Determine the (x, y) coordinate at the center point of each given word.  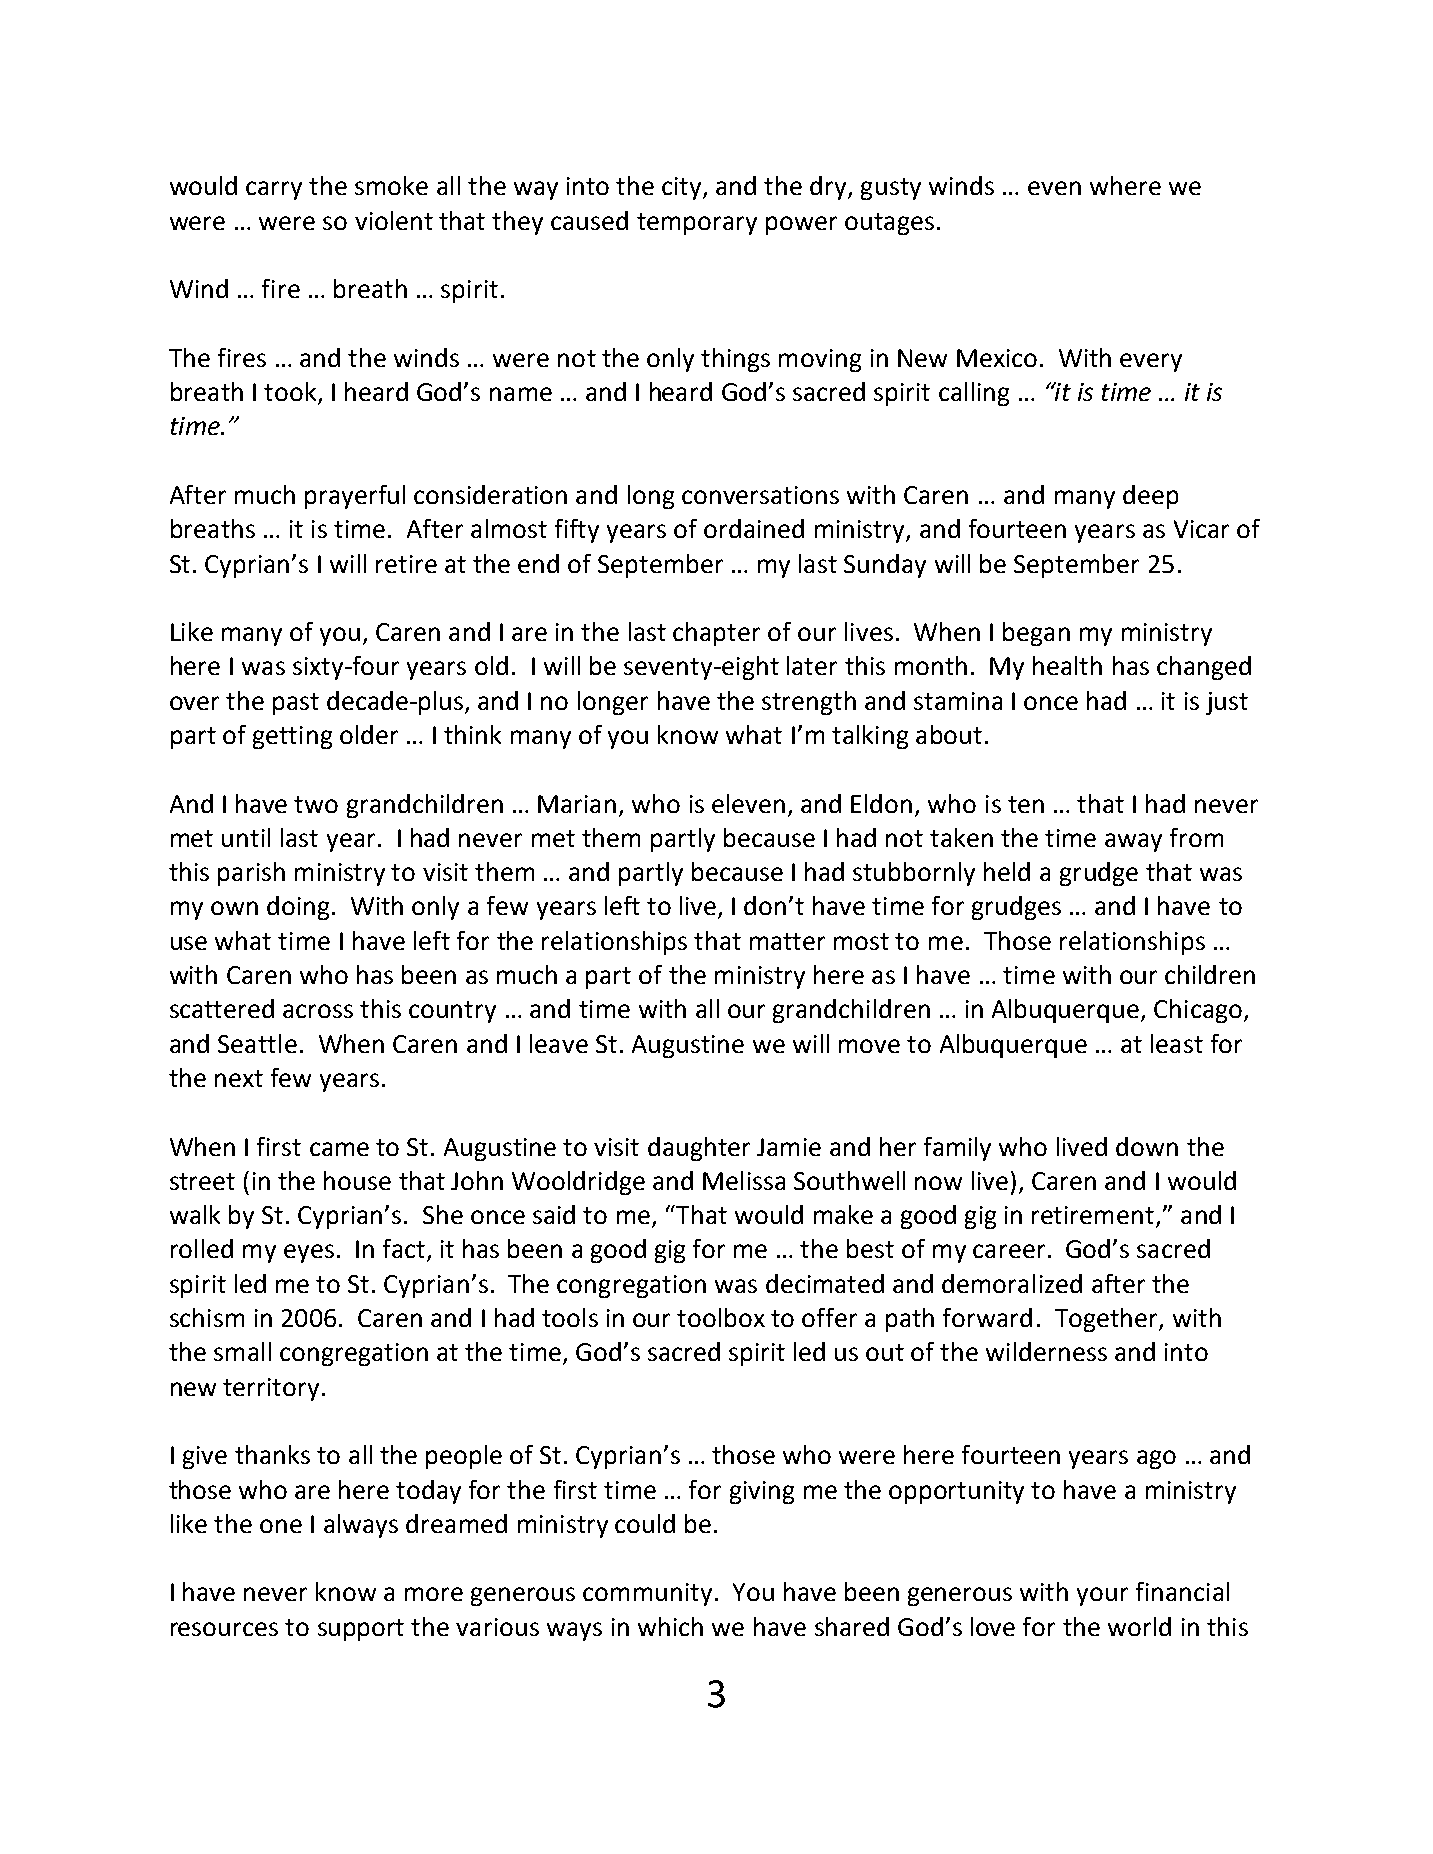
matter (787, 941)
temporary (697, 224)
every (1151, 362)
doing (298, 908)
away (1133, 842)
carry (274, 190)
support (361, 1630)
